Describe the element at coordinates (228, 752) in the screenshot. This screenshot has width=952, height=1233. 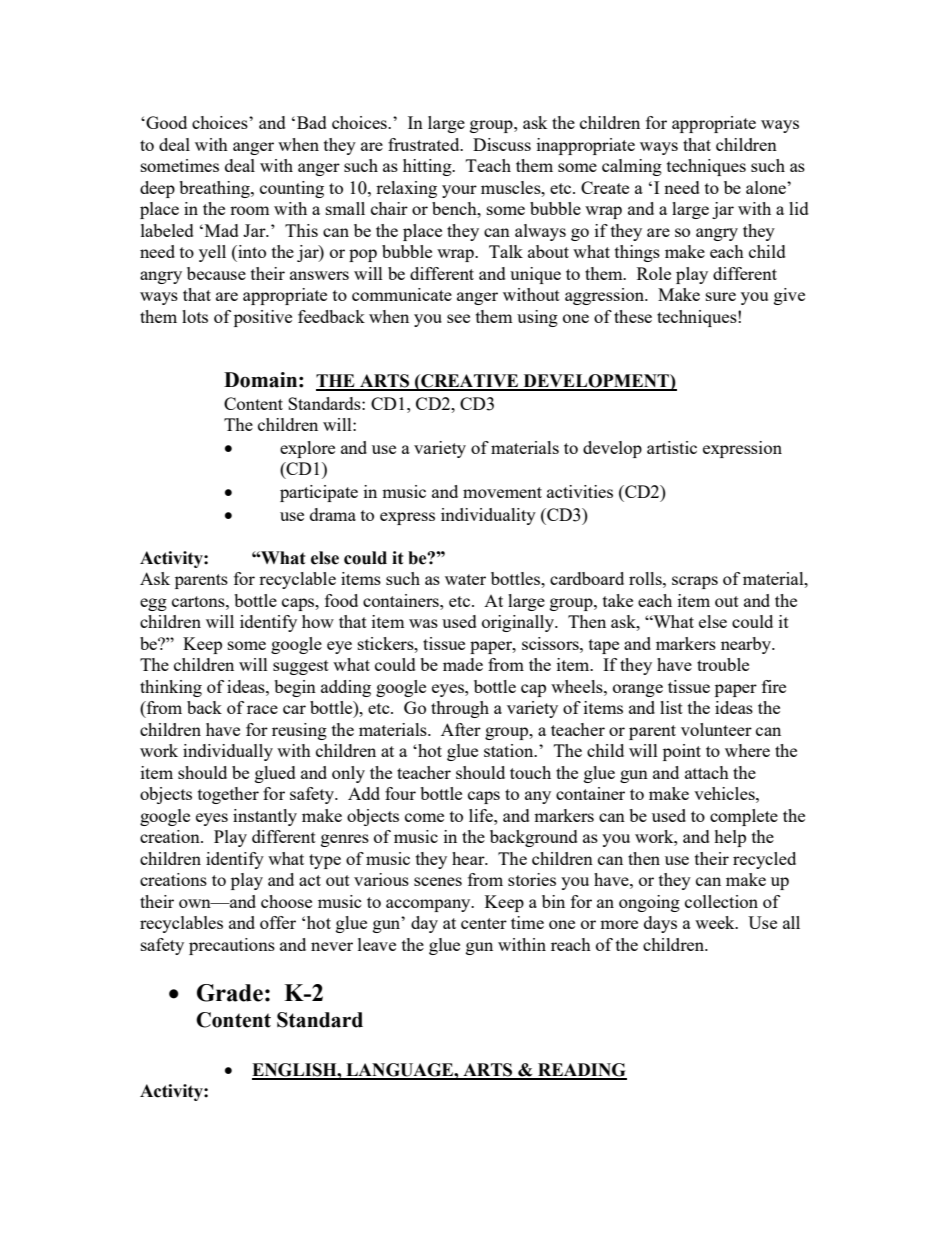
I see `individually` at that location.
